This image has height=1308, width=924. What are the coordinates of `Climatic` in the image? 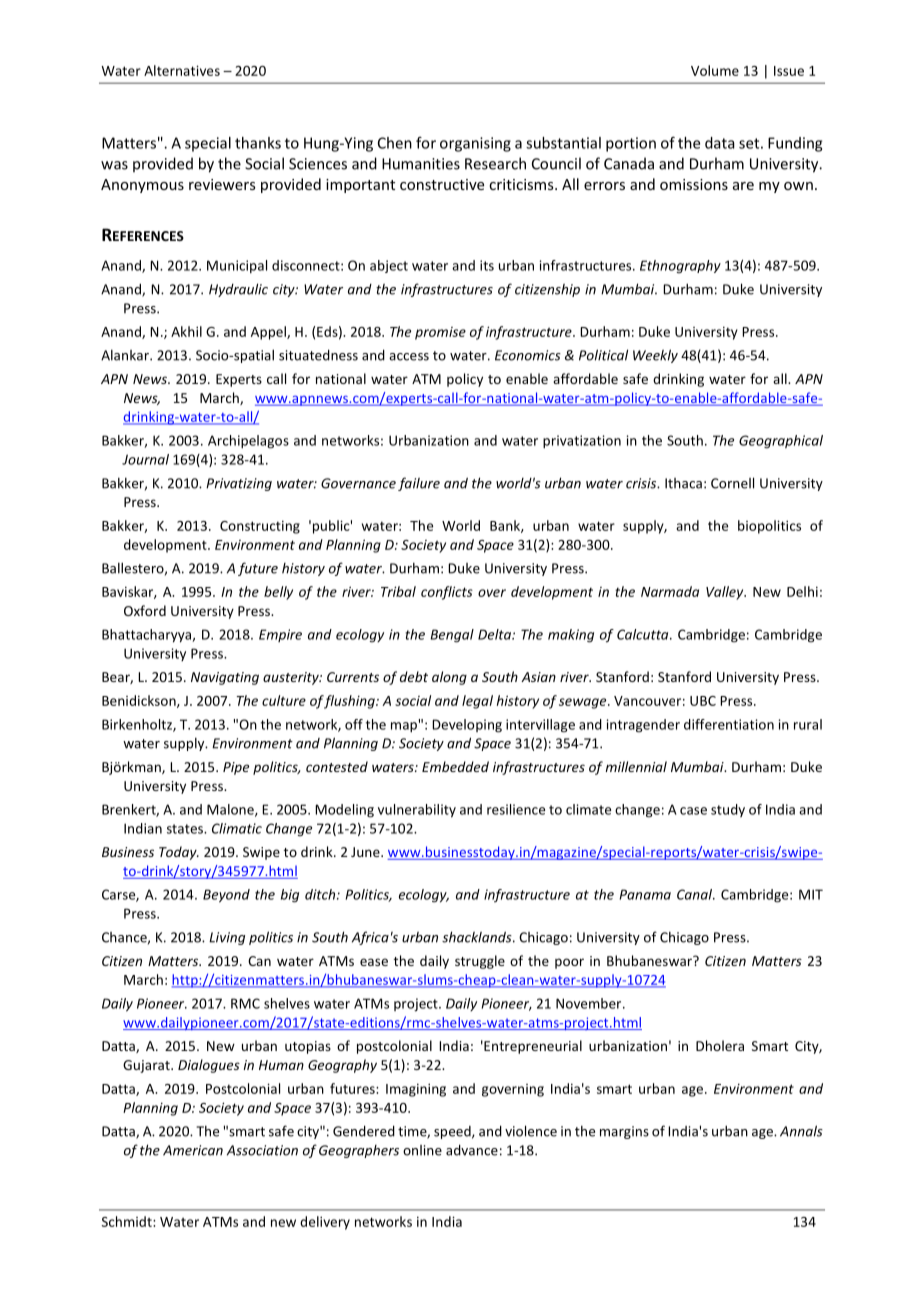 It's located at (237, 828).
